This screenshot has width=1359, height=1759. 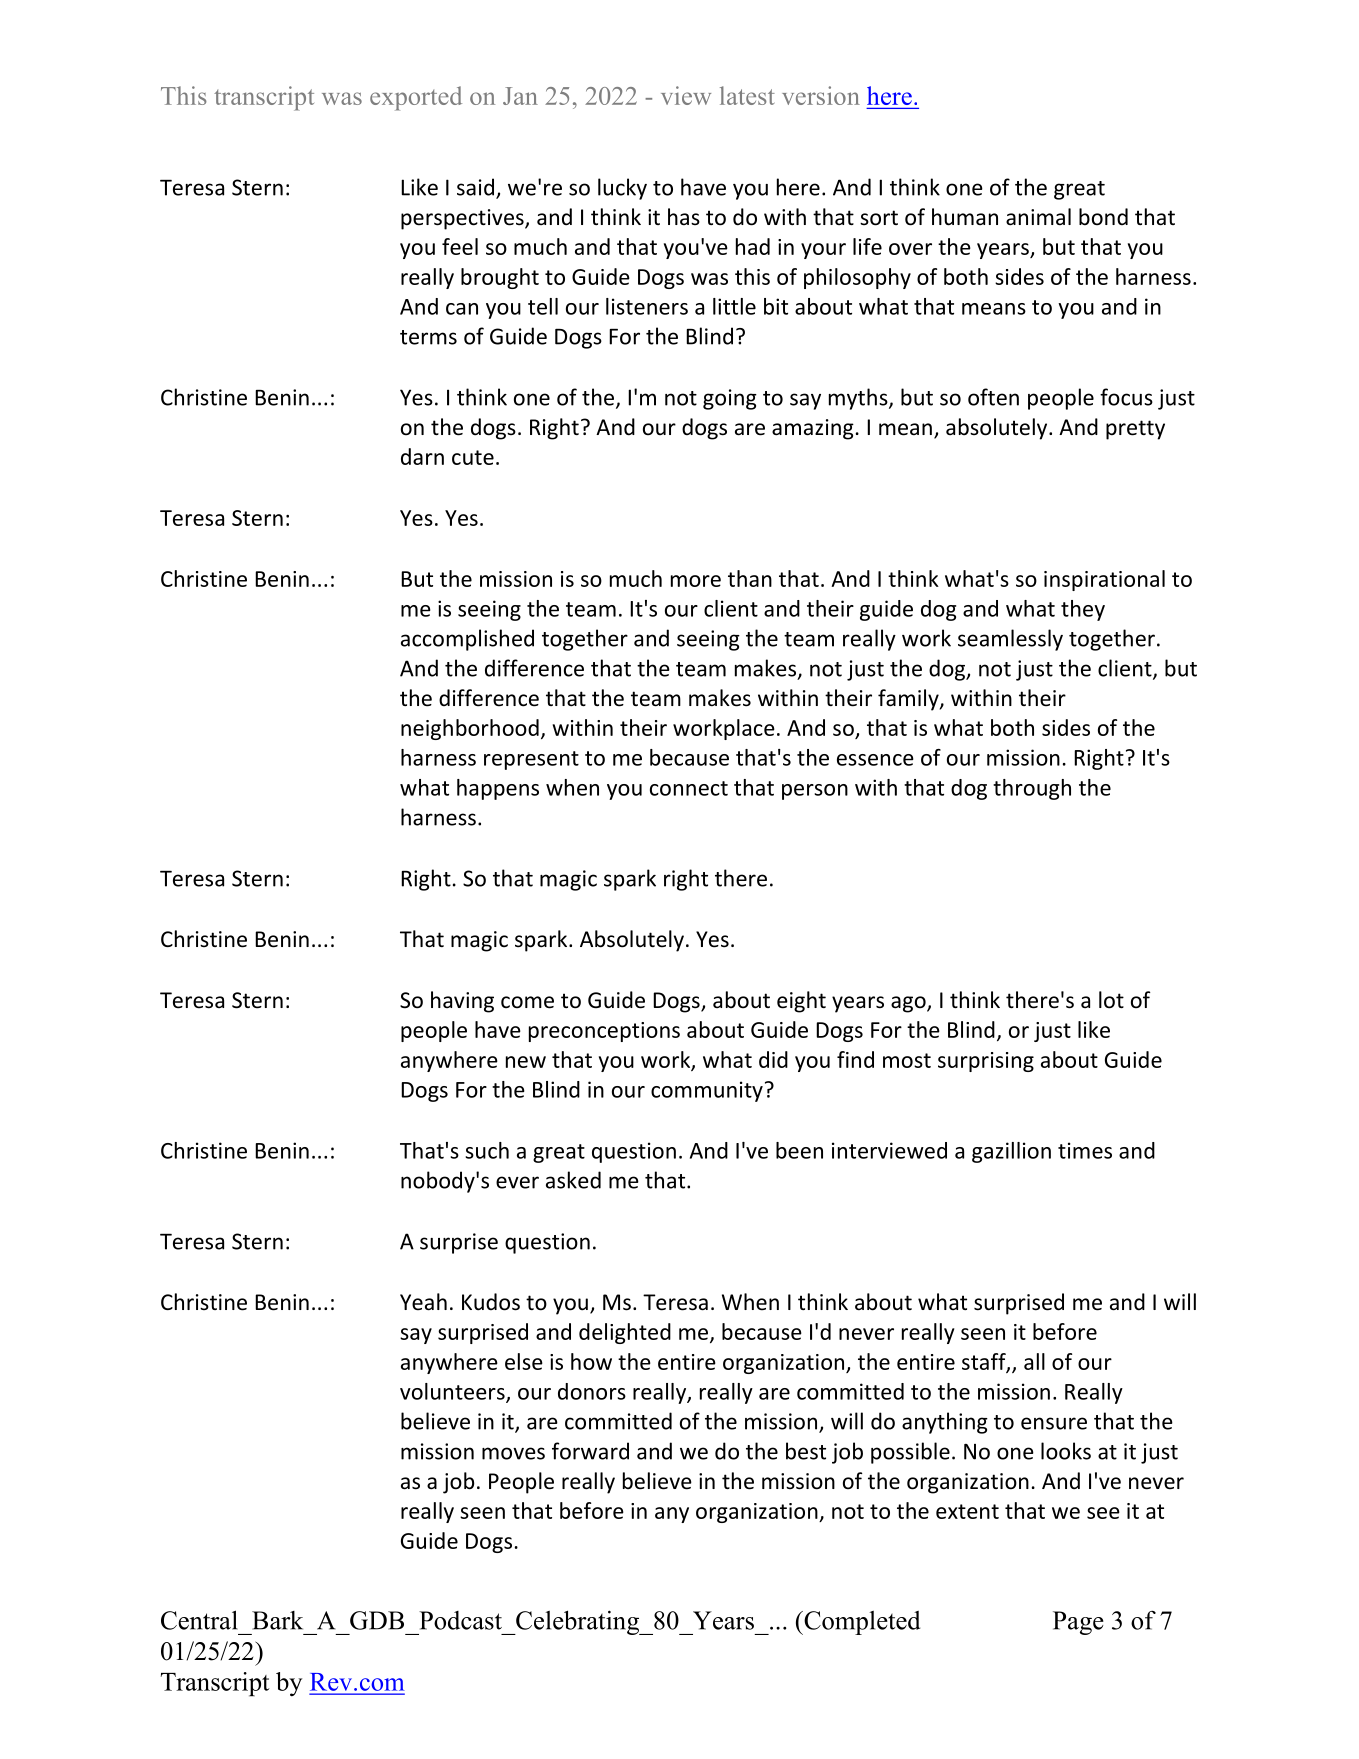 I want to click on they, so click(x=1083, y=610).
